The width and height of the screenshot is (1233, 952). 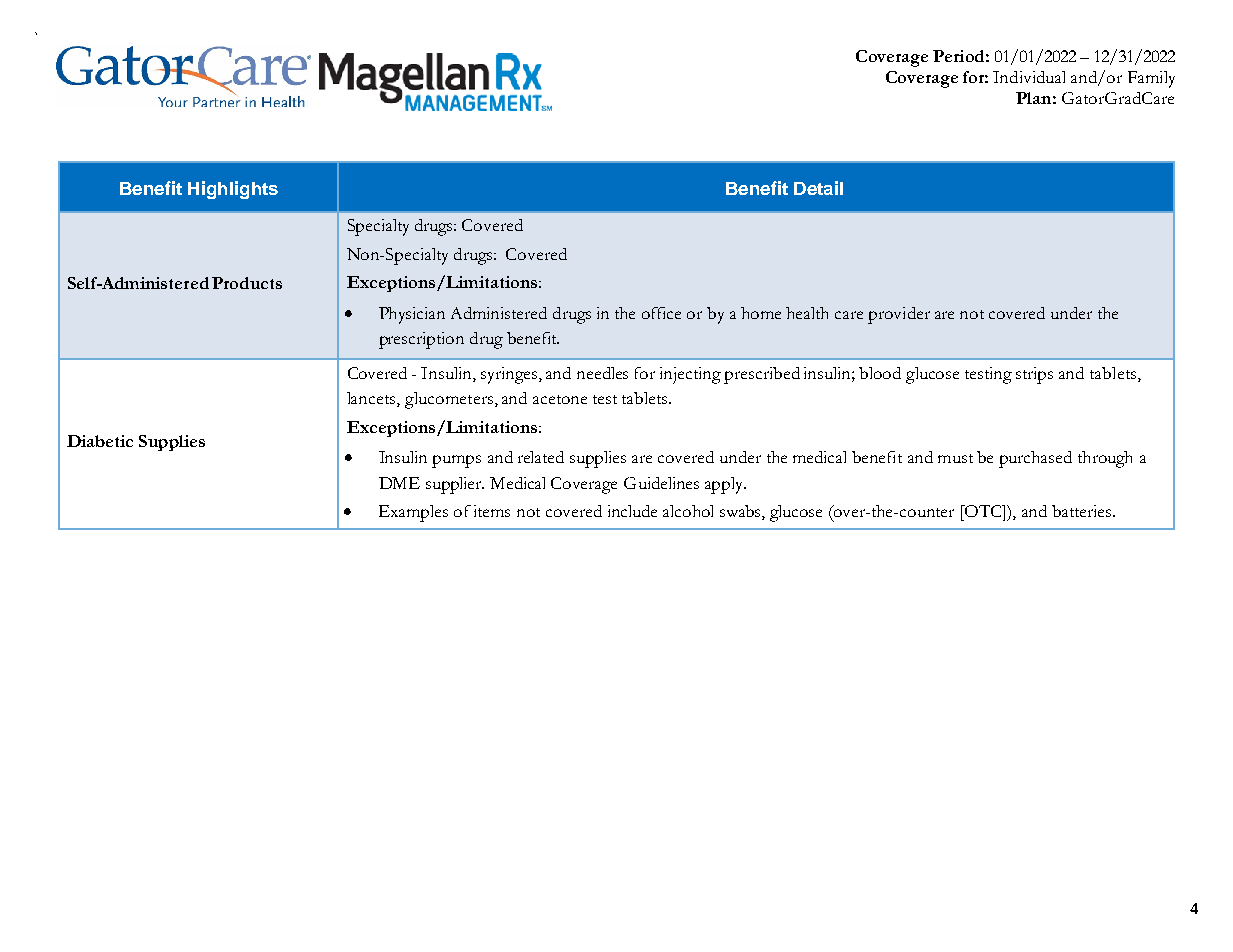 What do you see at coordinates (632, 511) in the screenshot?
I see `include` at bounding box center [632, 511].
